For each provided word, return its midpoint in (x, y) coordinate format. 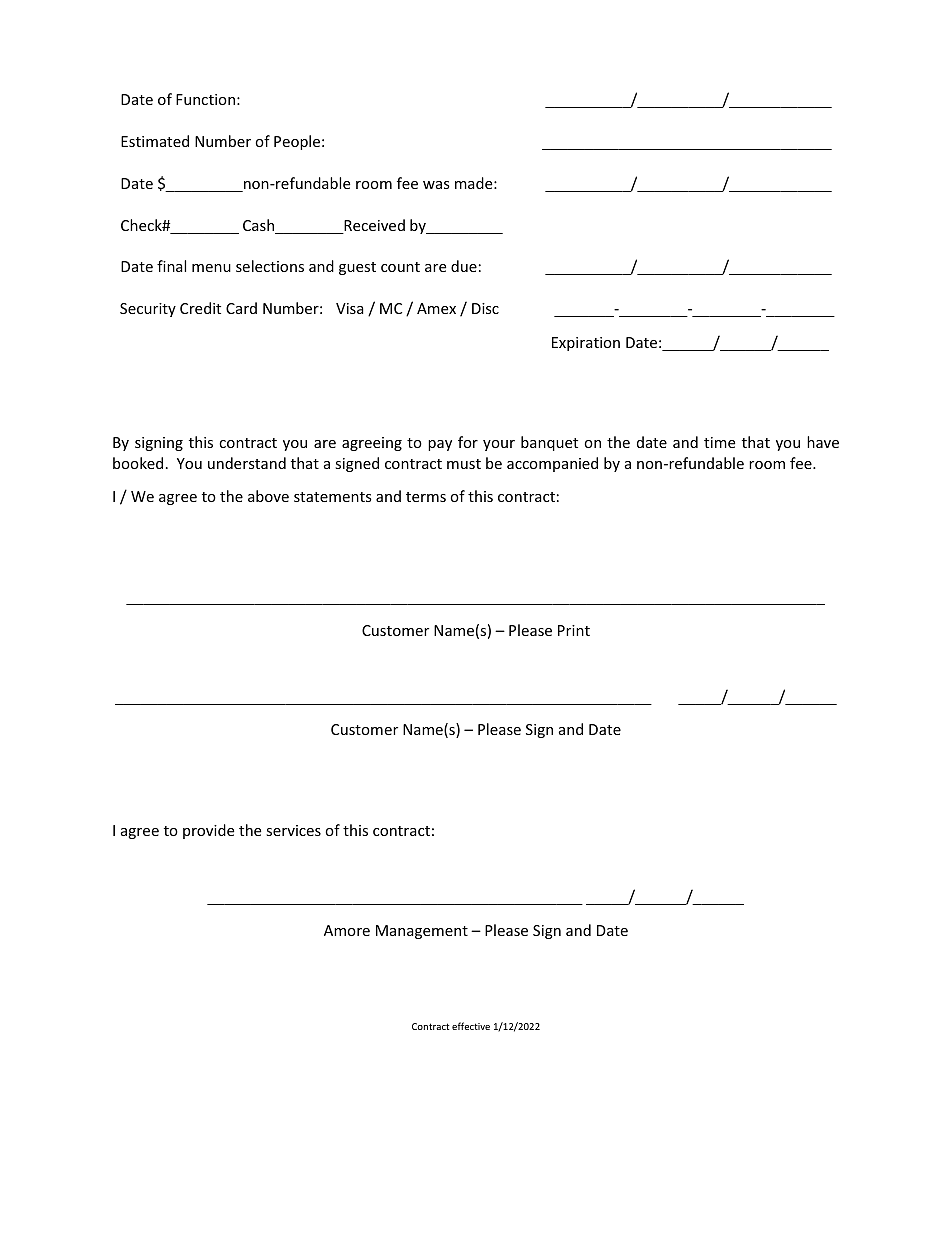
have (823, 442)
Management (422, 932)
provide (208, 831)
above (268, 496)
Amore (347, 930)
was (436, 185)
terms (426, 497)
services (293, 830)
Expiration (586, 344)
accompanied (552, 464)
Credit (200, 308)
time (719, 442)
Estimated (155, 141)
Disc (485, 308)
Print (574, 630)
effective (471, 1026)
